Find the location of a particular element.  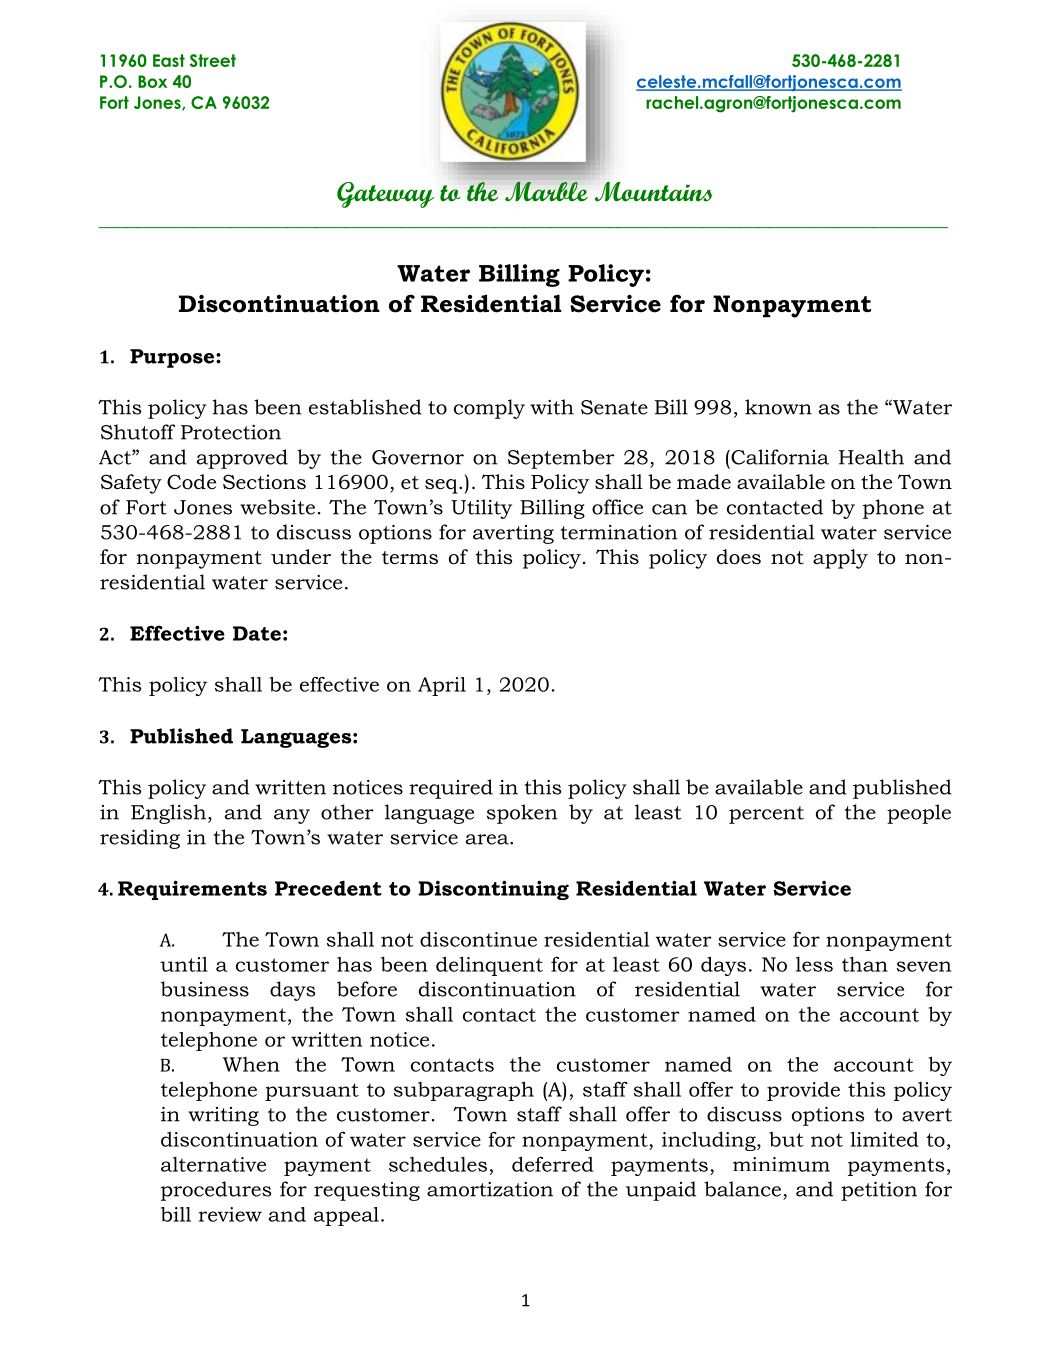

April is located at coordinates (442, 686).
